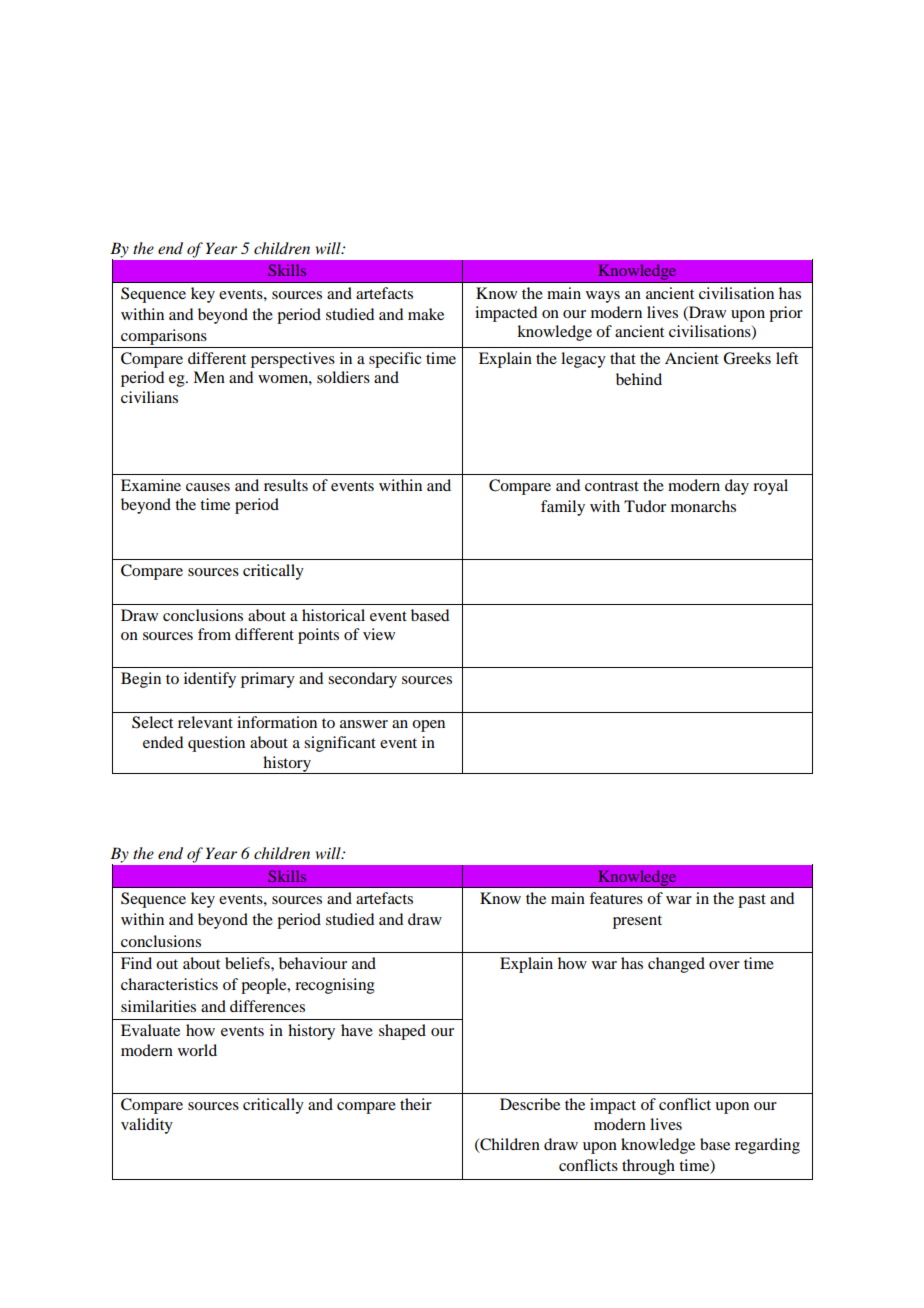 Image resolution: width=924 pixels, height=1308 pixels. I want to click on recognising, so click(335, 986).
